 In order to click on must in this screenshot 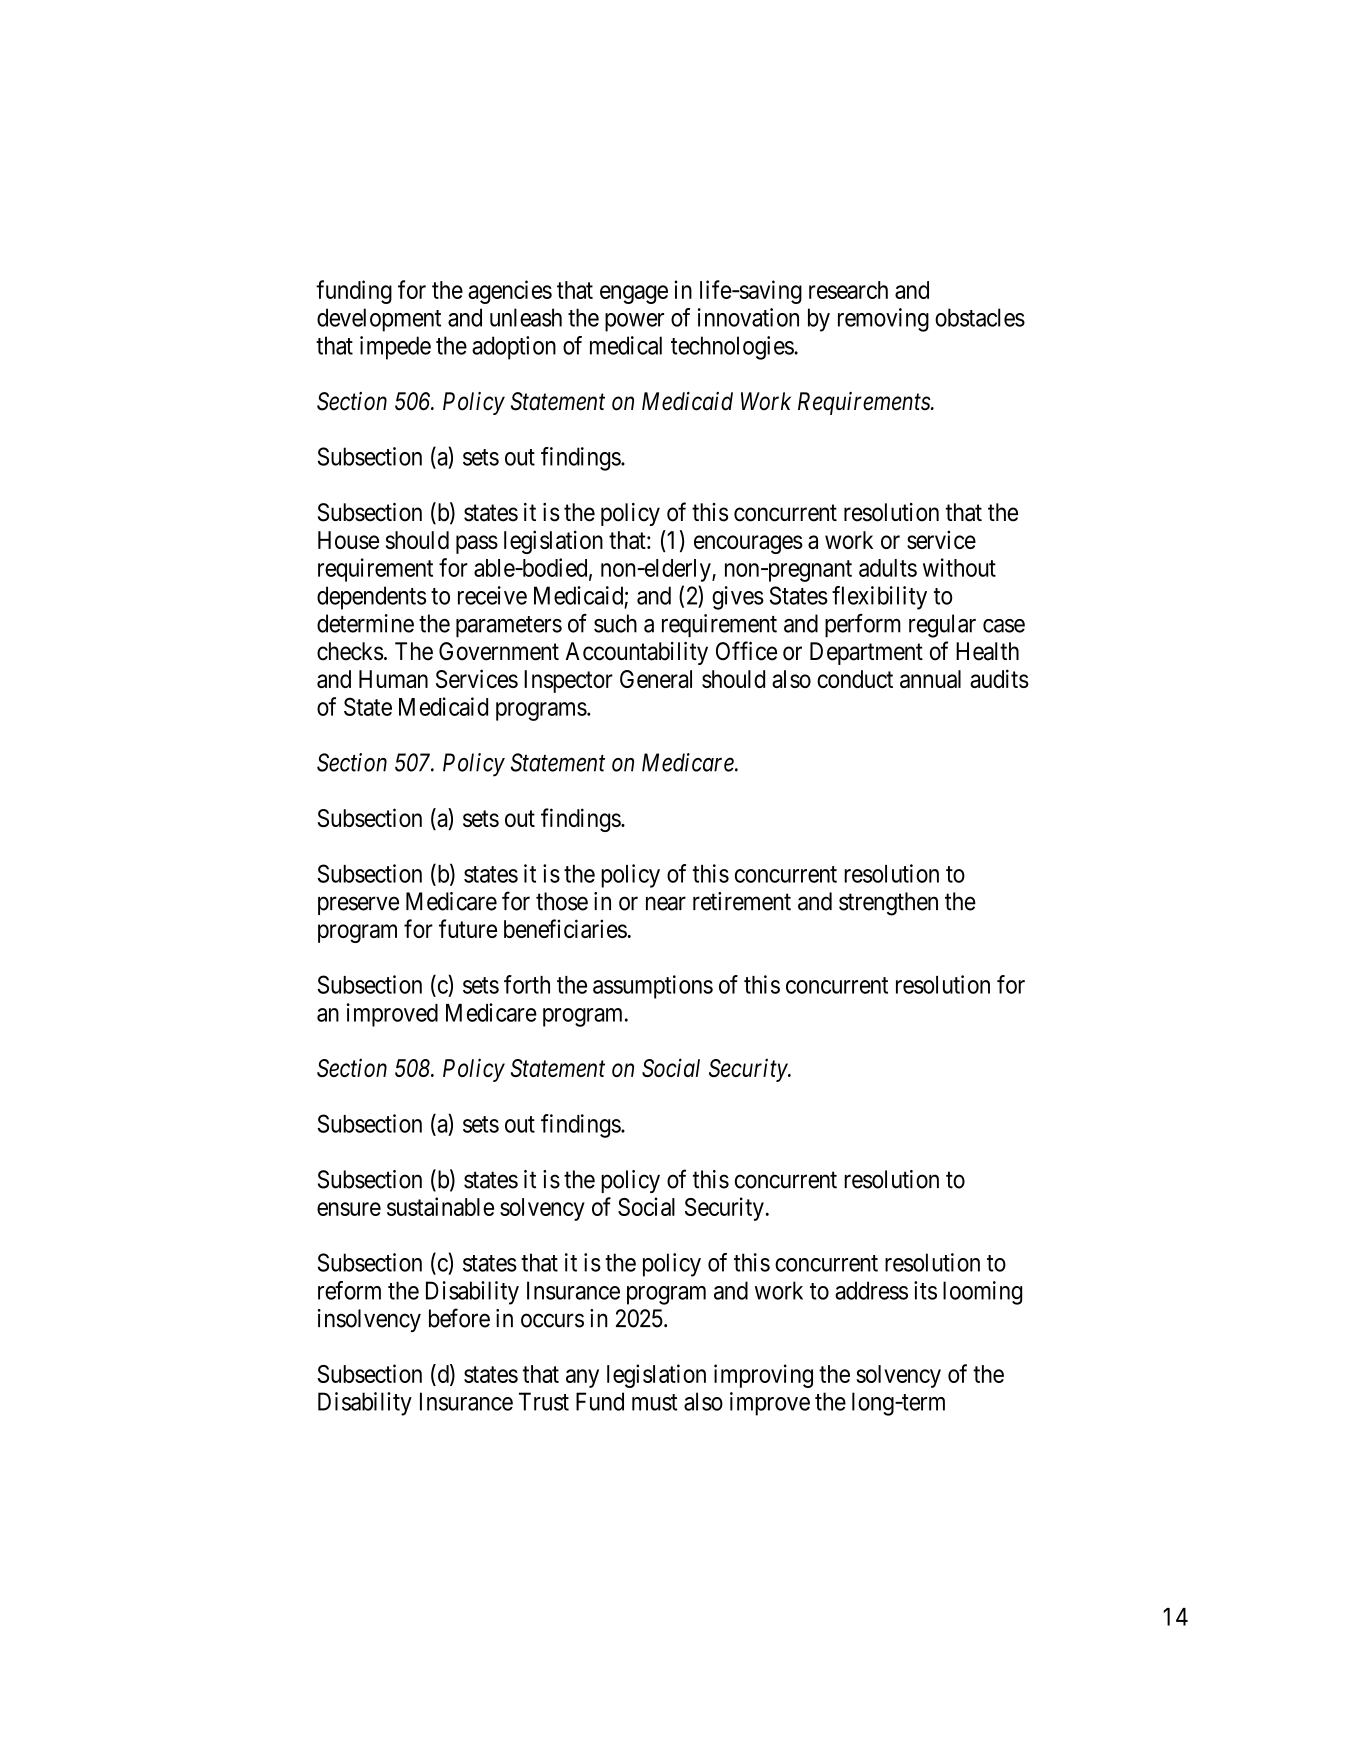, I will do `click(655, 1402)`.
